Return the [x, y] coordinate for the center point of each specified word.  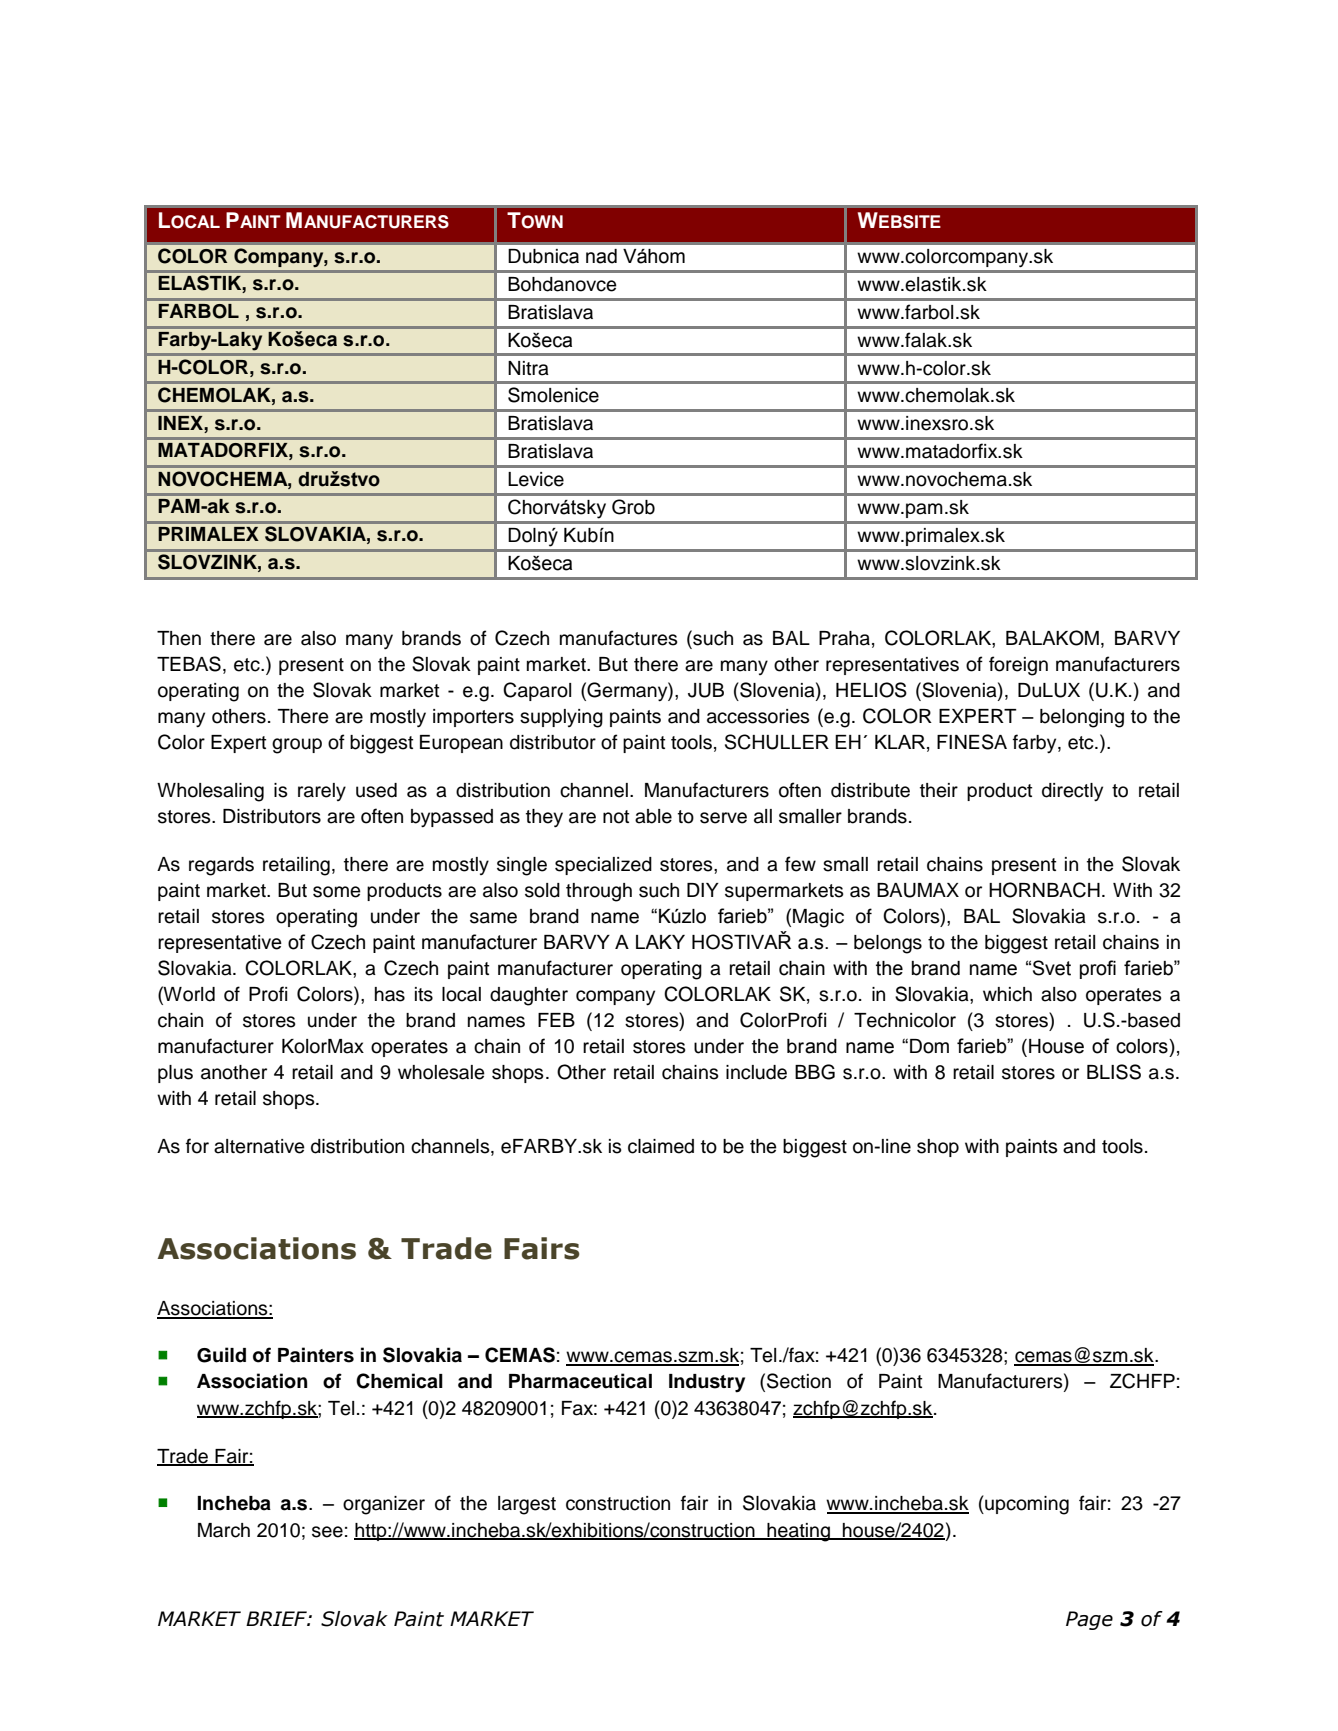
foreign [1018, 666]
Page [1089, 1620]
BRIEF [277, 1618]
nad [601, 256]
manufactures [619, 638]
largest [527, 1505]
